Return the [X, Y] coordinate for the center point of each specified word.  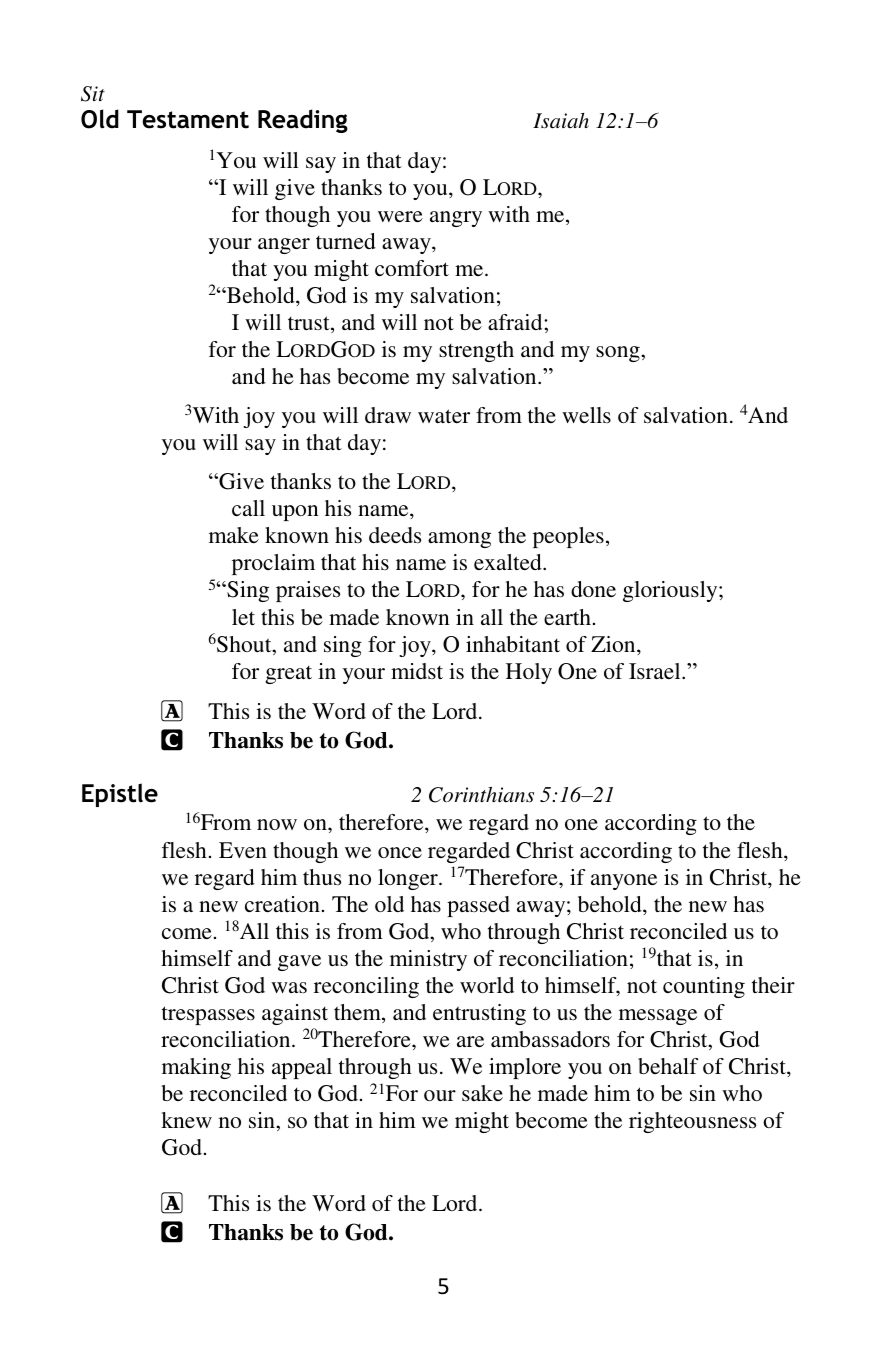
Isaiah [561, 121]
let [243, 617]
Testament [188, 119]
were [400, 216]
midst [417, 671]
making [196, 1068]
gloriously [671, 591]
